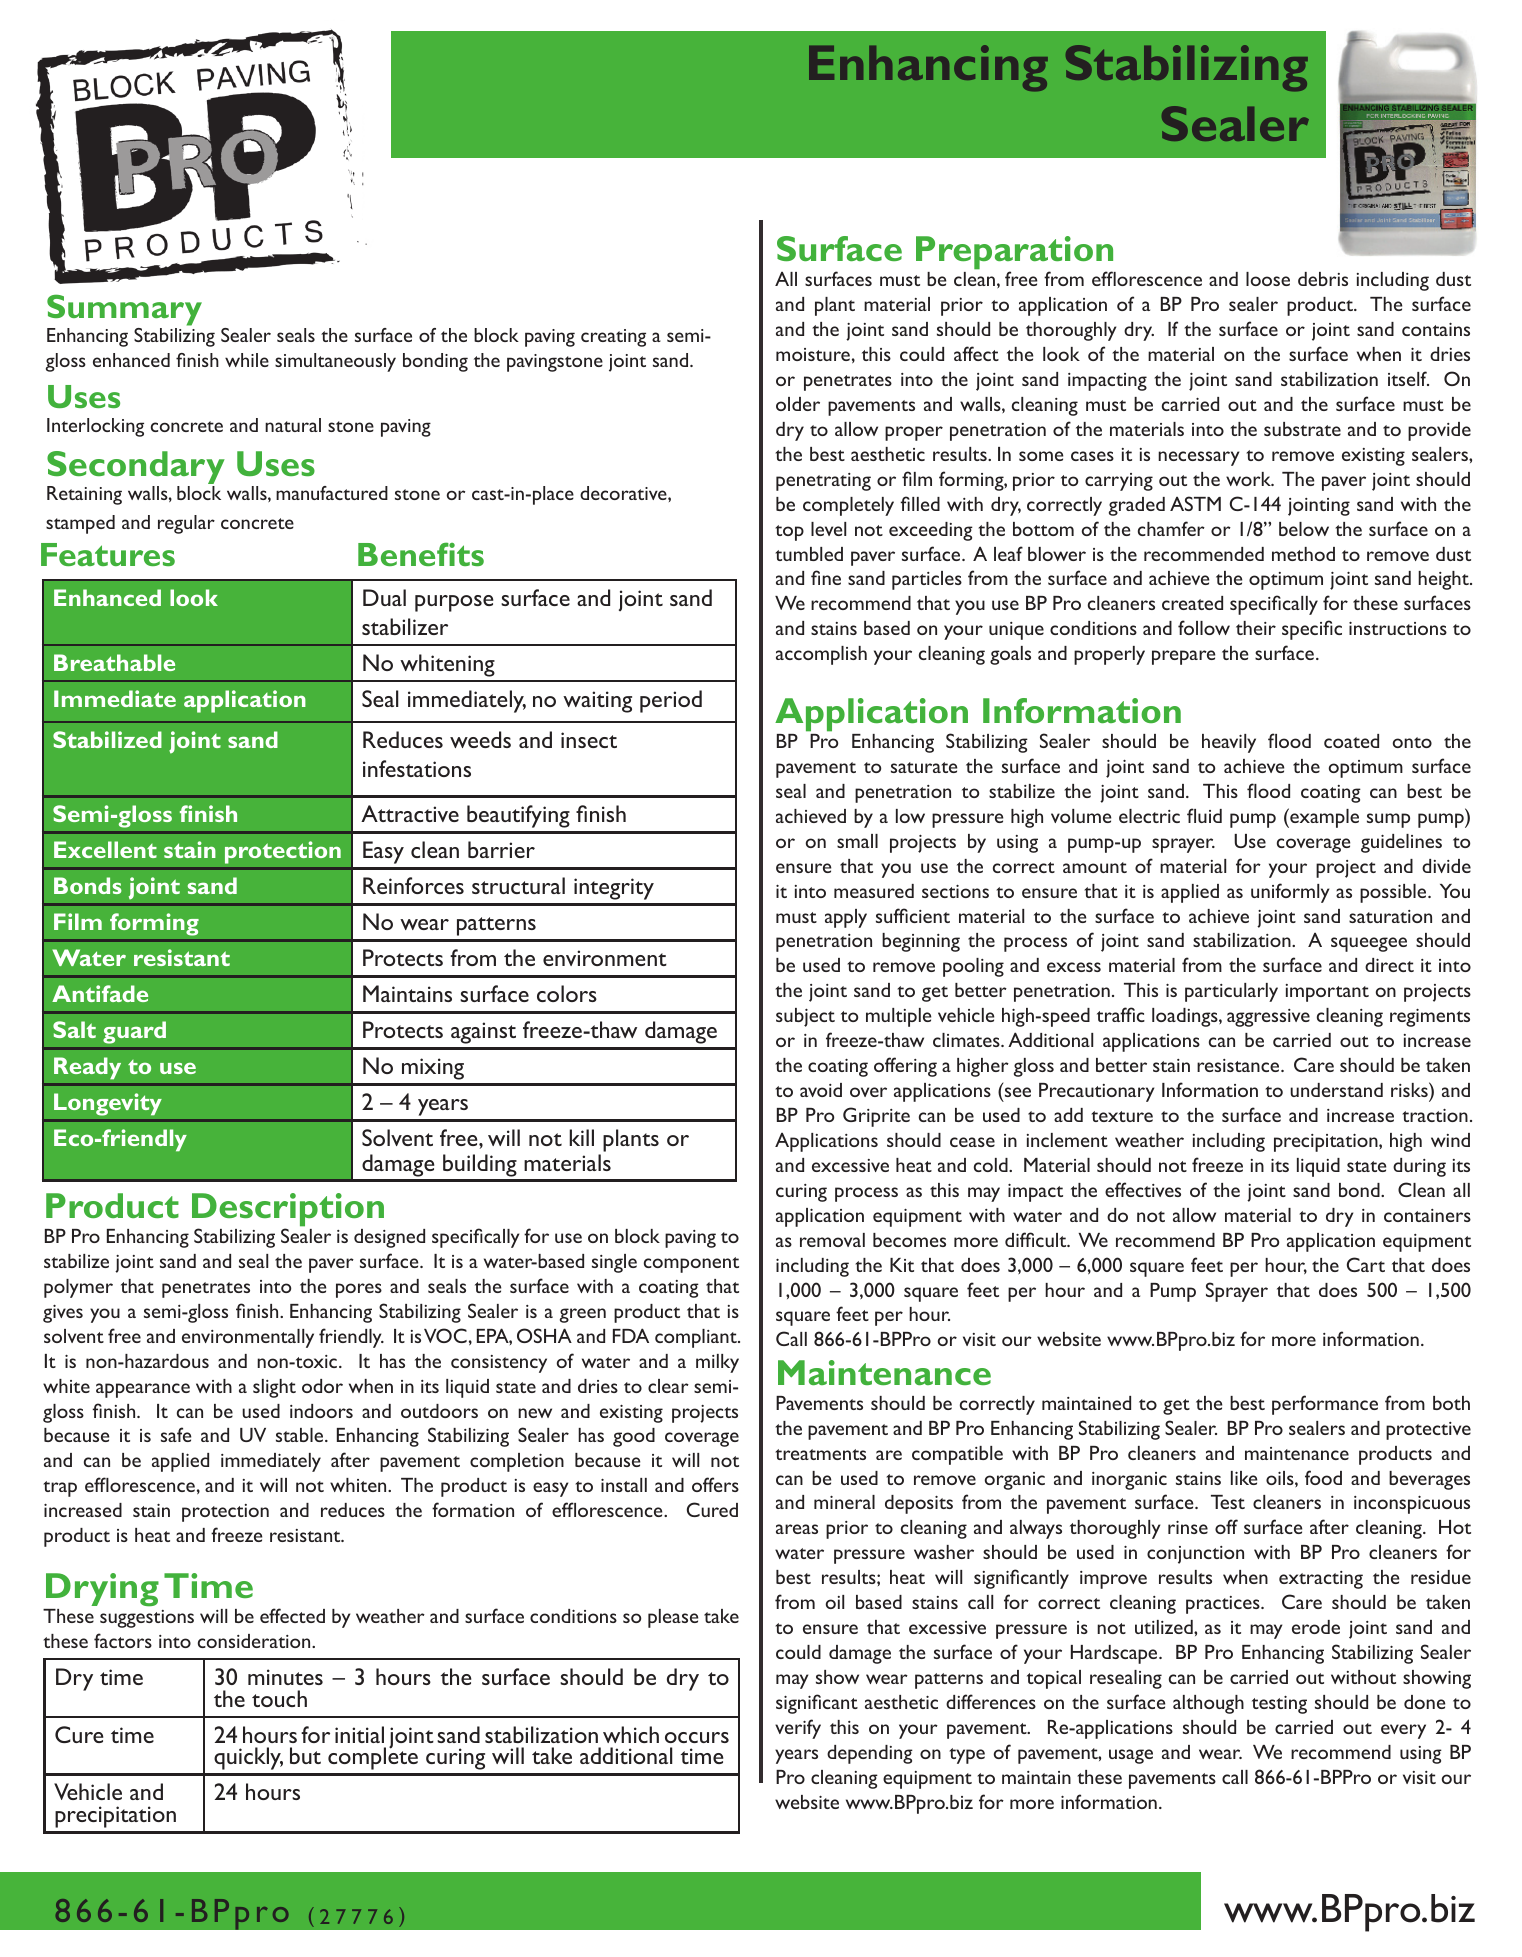  What do you see at coordinates (1208, 1704) in the screenshot?
I see `although` at bounding box center [1208, 1704].
